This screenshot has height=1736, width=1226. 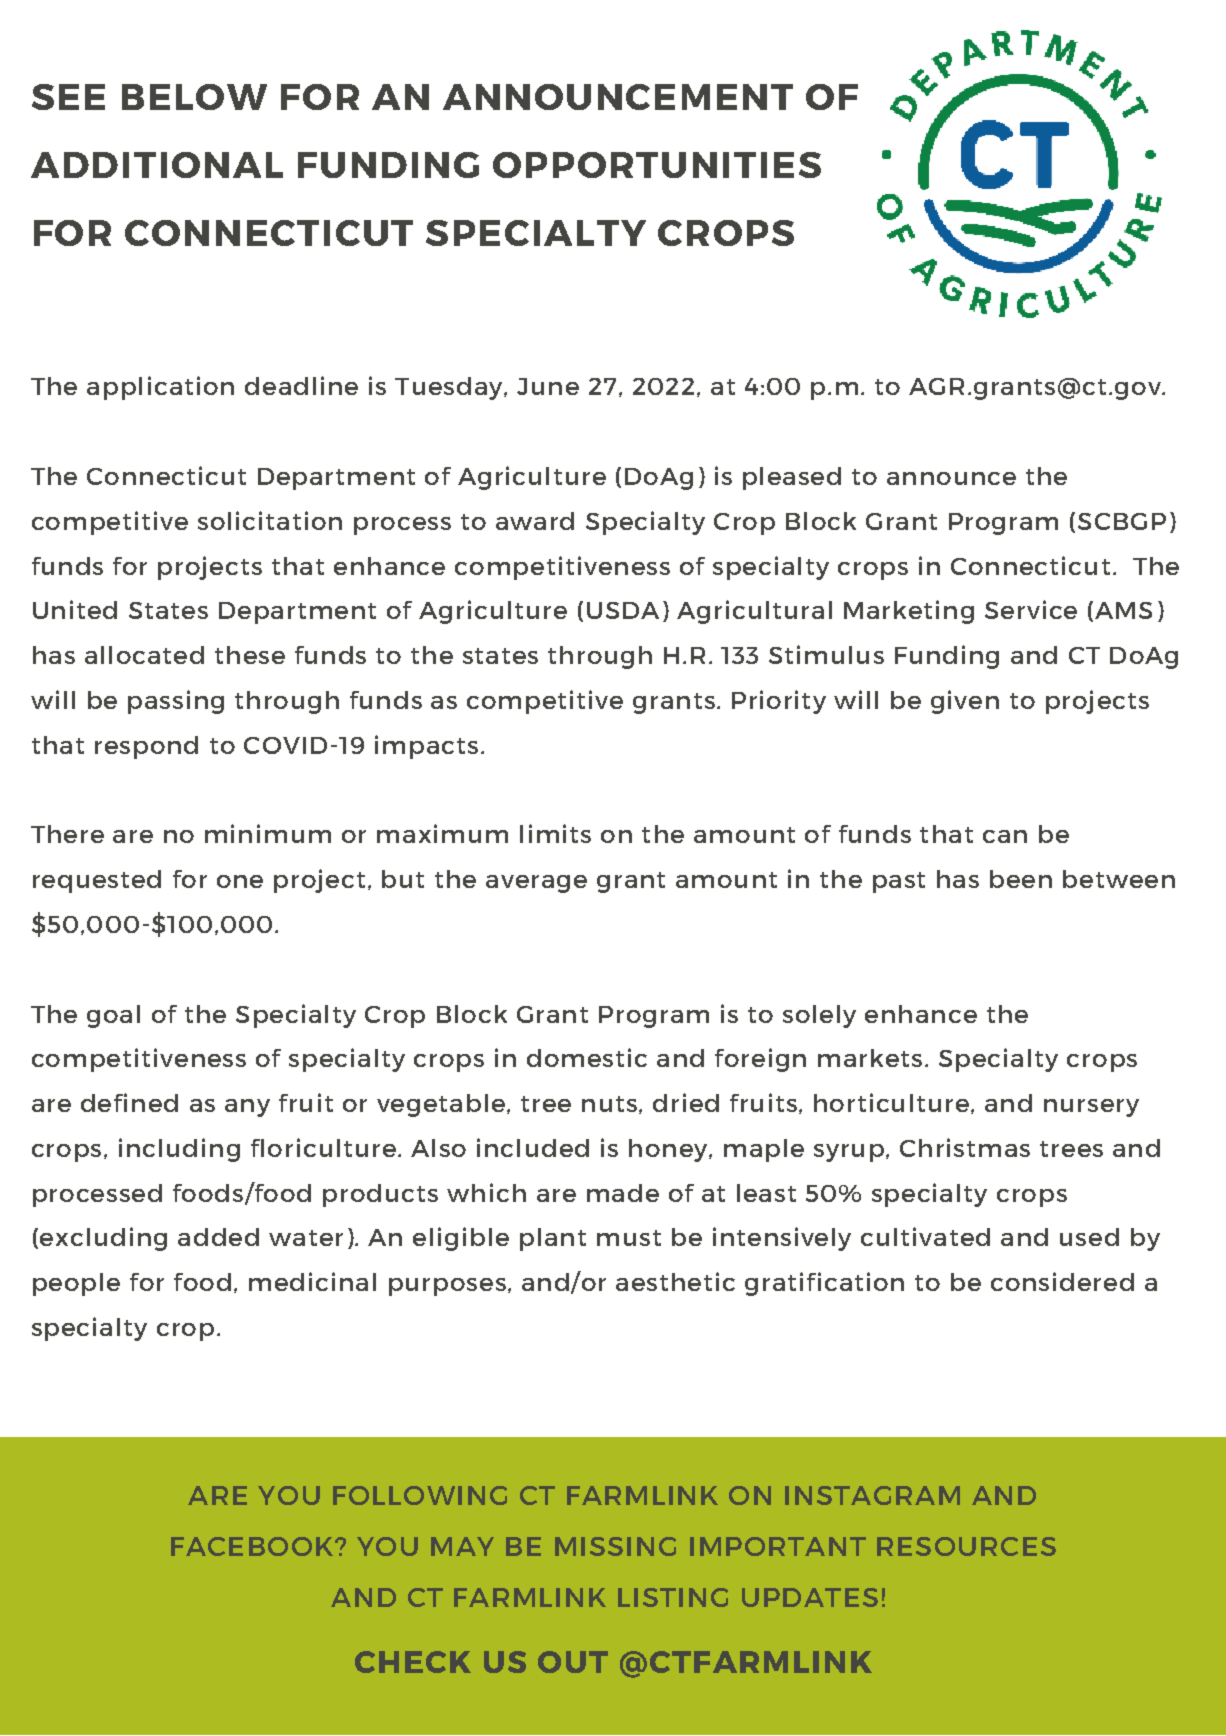 What do you see at coordinates (157, 165) in the screenshot?
I see `ADDITIONAL` at bounding box center [157, 165].
